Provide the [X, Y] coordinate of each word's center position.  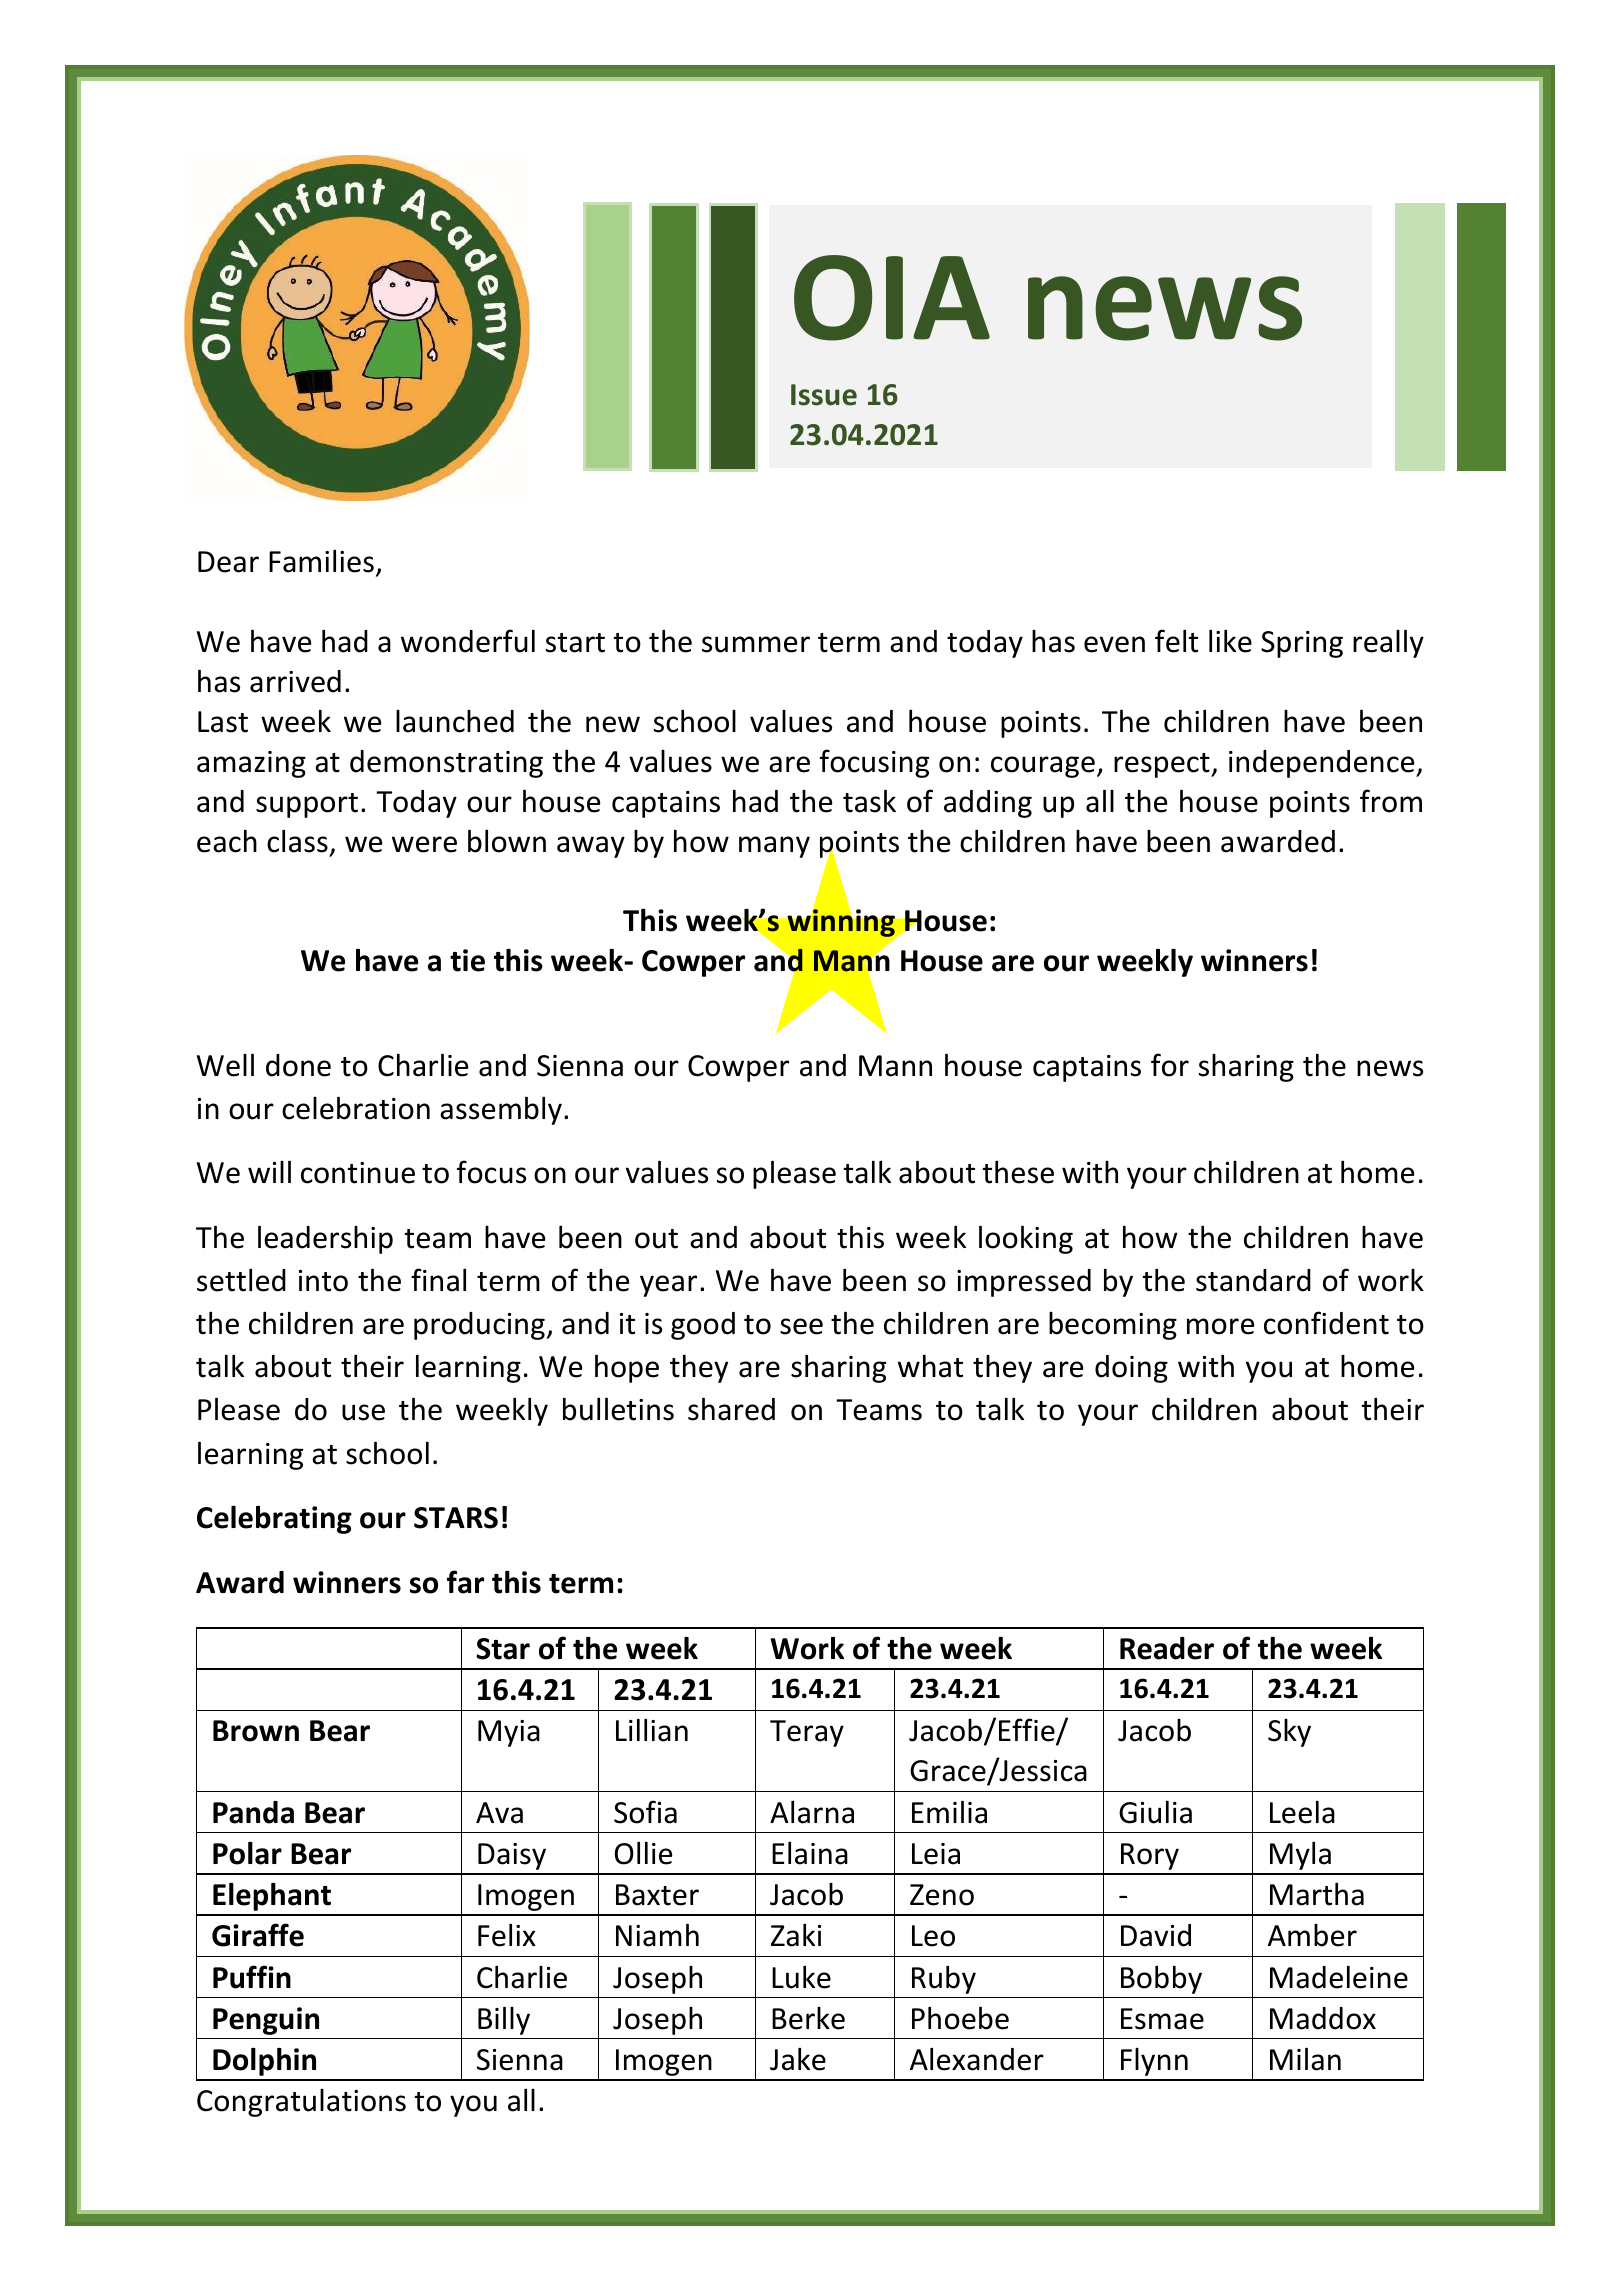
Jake [798, 2059]
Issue [824, 395]
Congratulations [301, 2103]
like [1230, 641]
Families [321, 561]
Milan [1305, 2059]
